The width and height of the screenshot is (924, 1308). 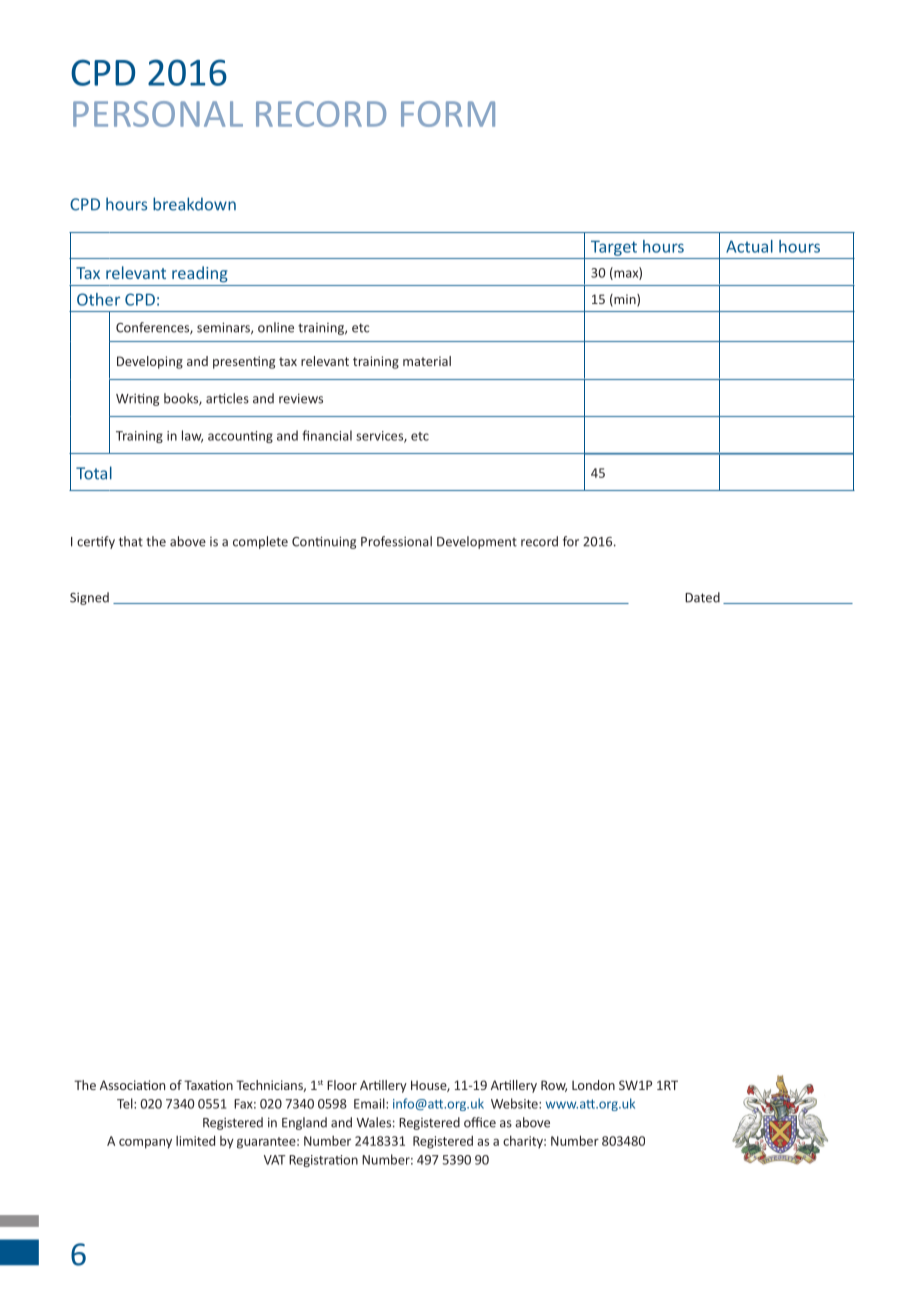 What do you see at coordinates (145, 1144) in the screenshot?
I see `company` at bounding box center [145, 1144].
